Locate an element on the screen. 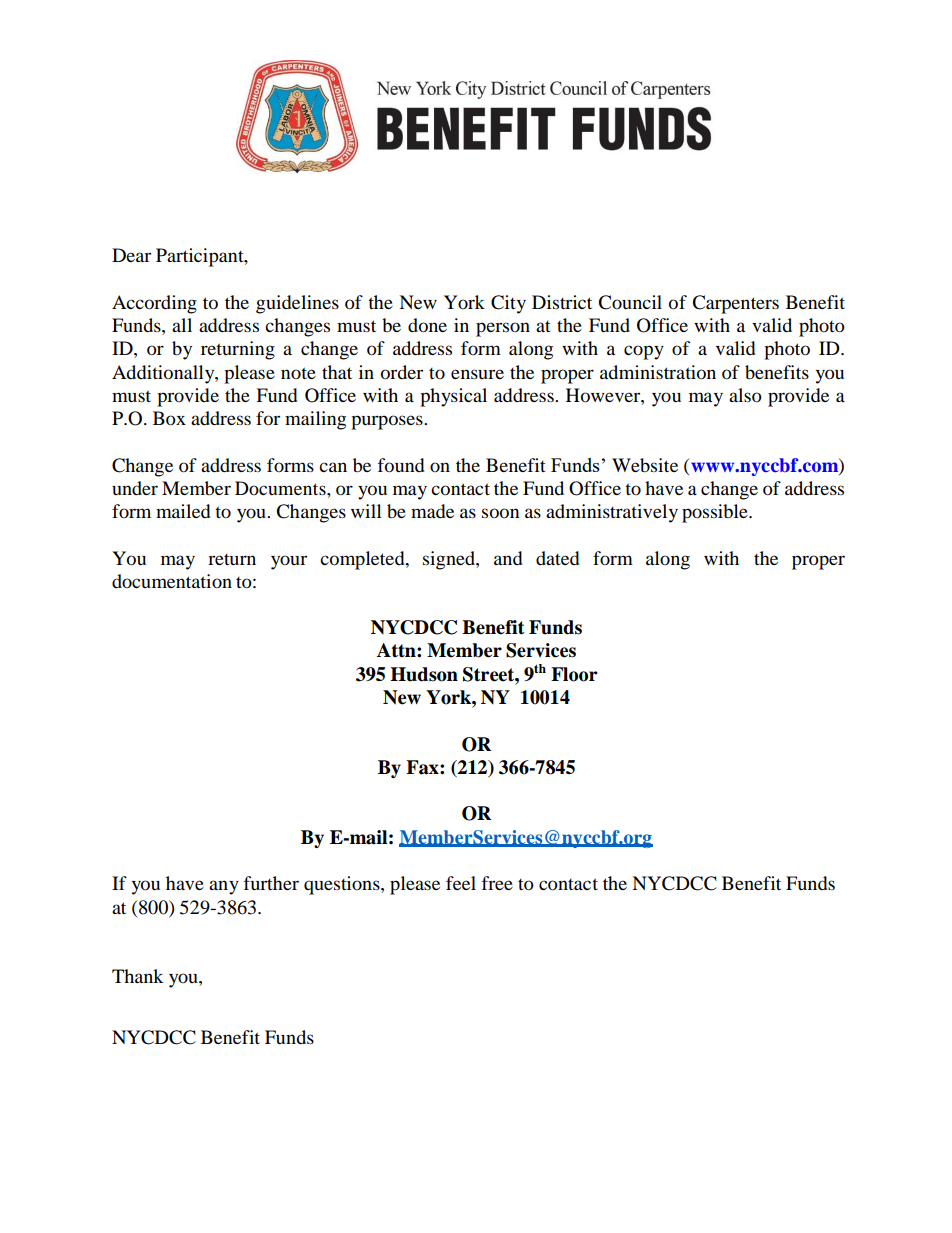 The image size is (952, 1233). done is located at coordinates (427, 325).
